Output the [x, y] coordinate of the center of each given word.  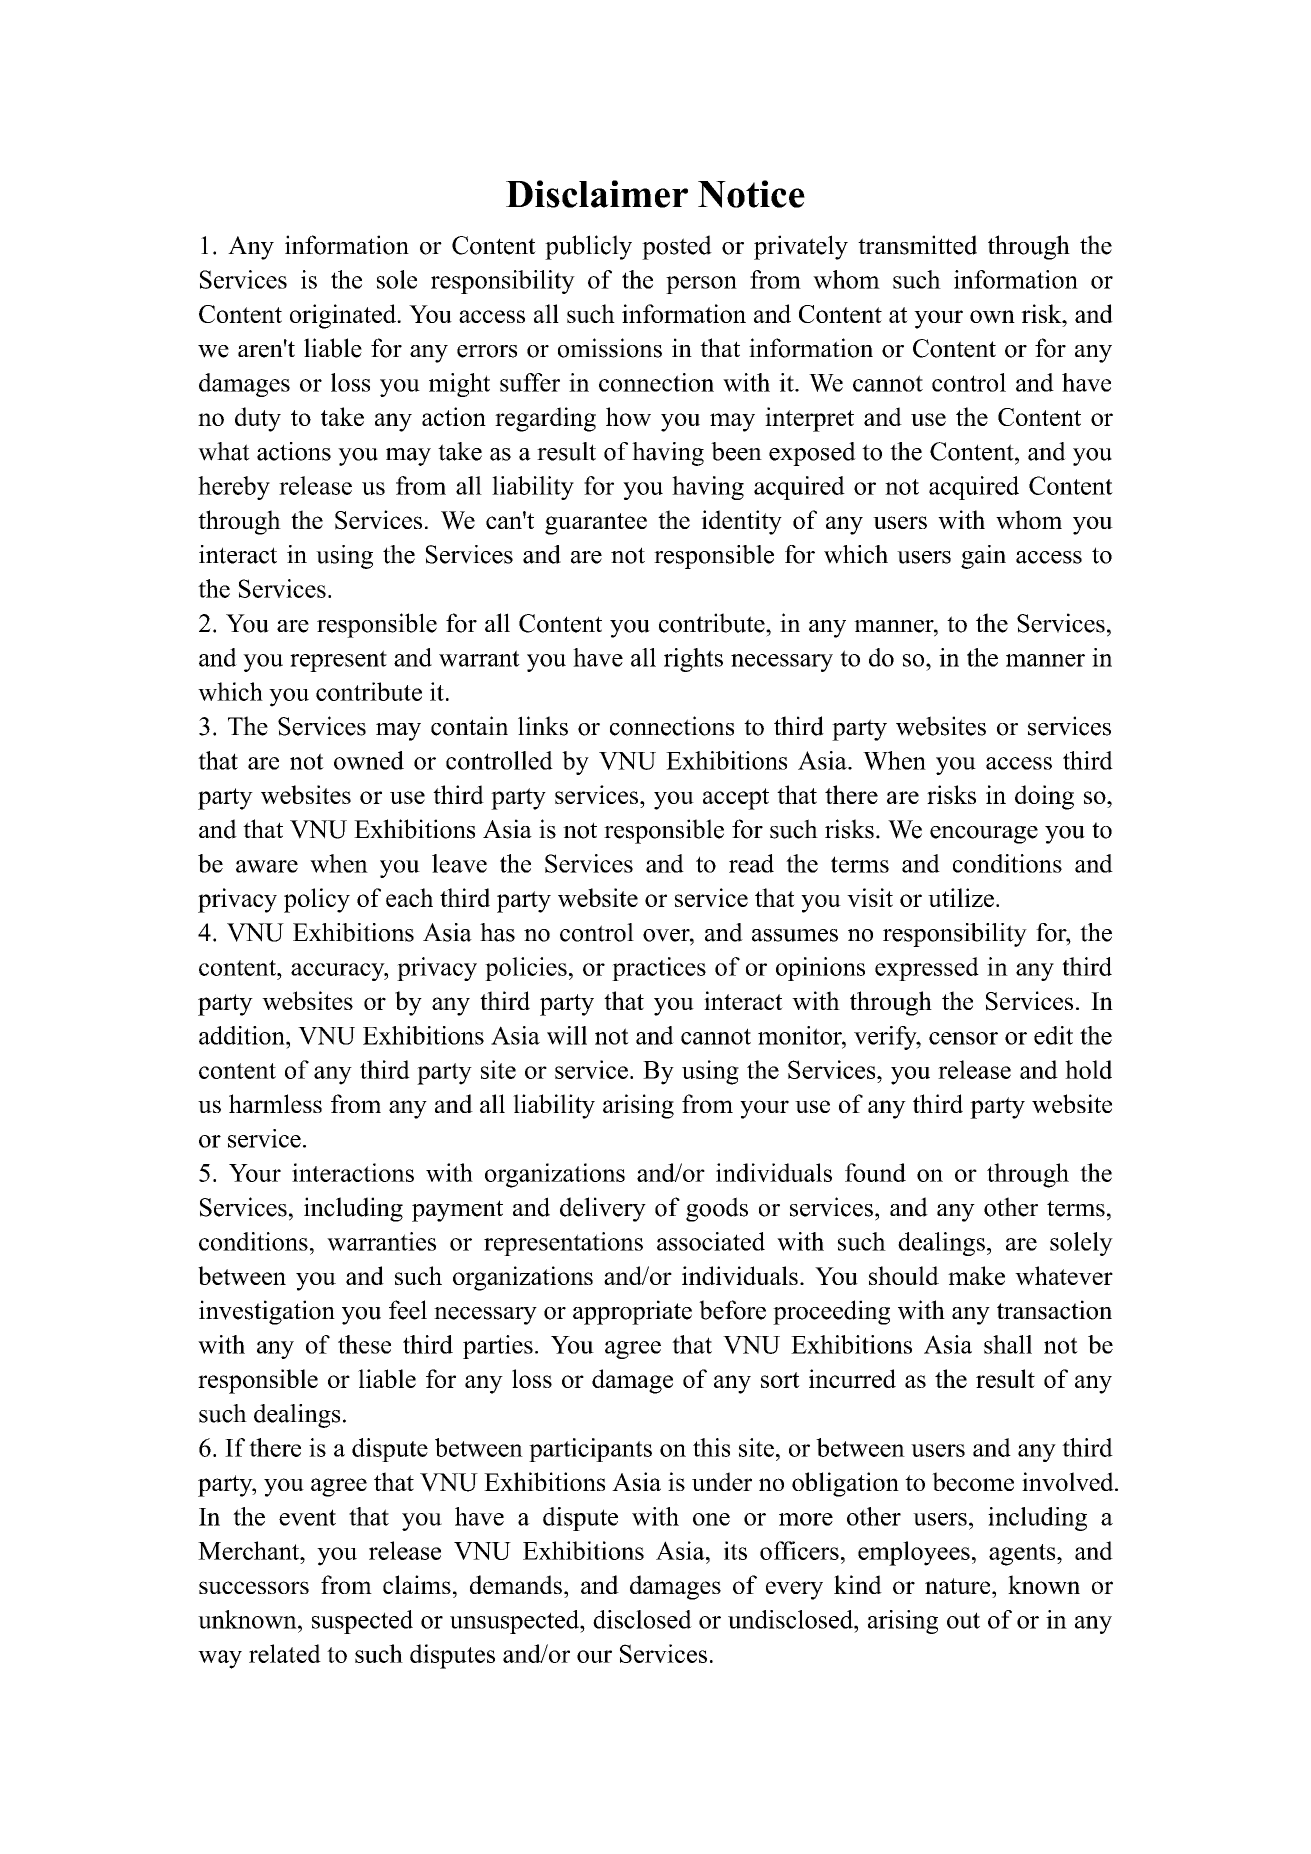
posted [677, 247]
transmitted [917, 245]
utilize [961, 897]
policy [317, 900]
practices [659, 969]
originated [344, 316]
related [285, 1653]
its [735, 1550]
